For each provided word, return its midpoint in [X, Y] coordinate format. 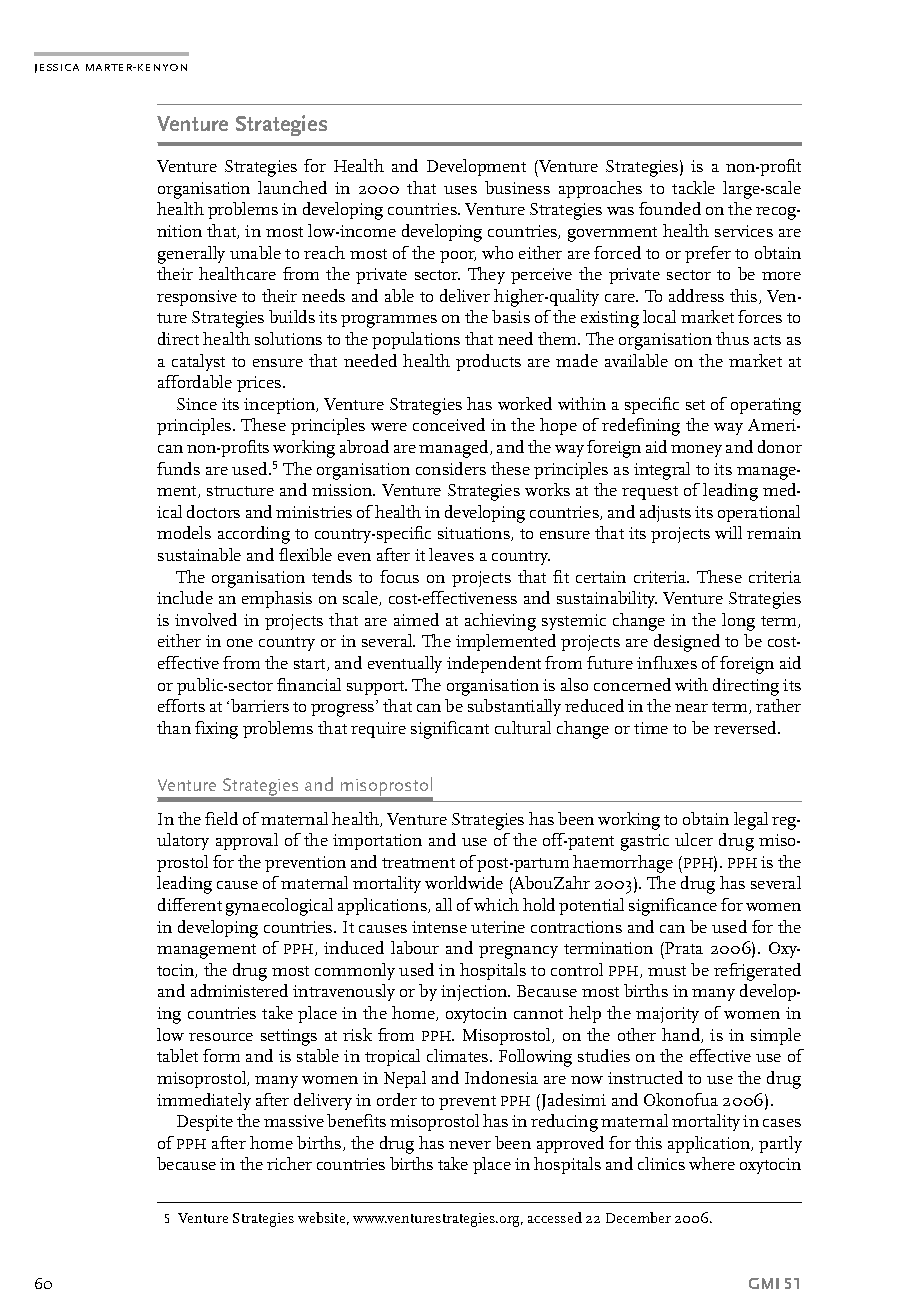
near [691, 708]
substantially [514, 707]
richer [289, 1163]
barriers [260, 705]
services [744, 231]
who [497, 252]
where [712, 1163]
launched [292, 187]
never [470, 1145]
